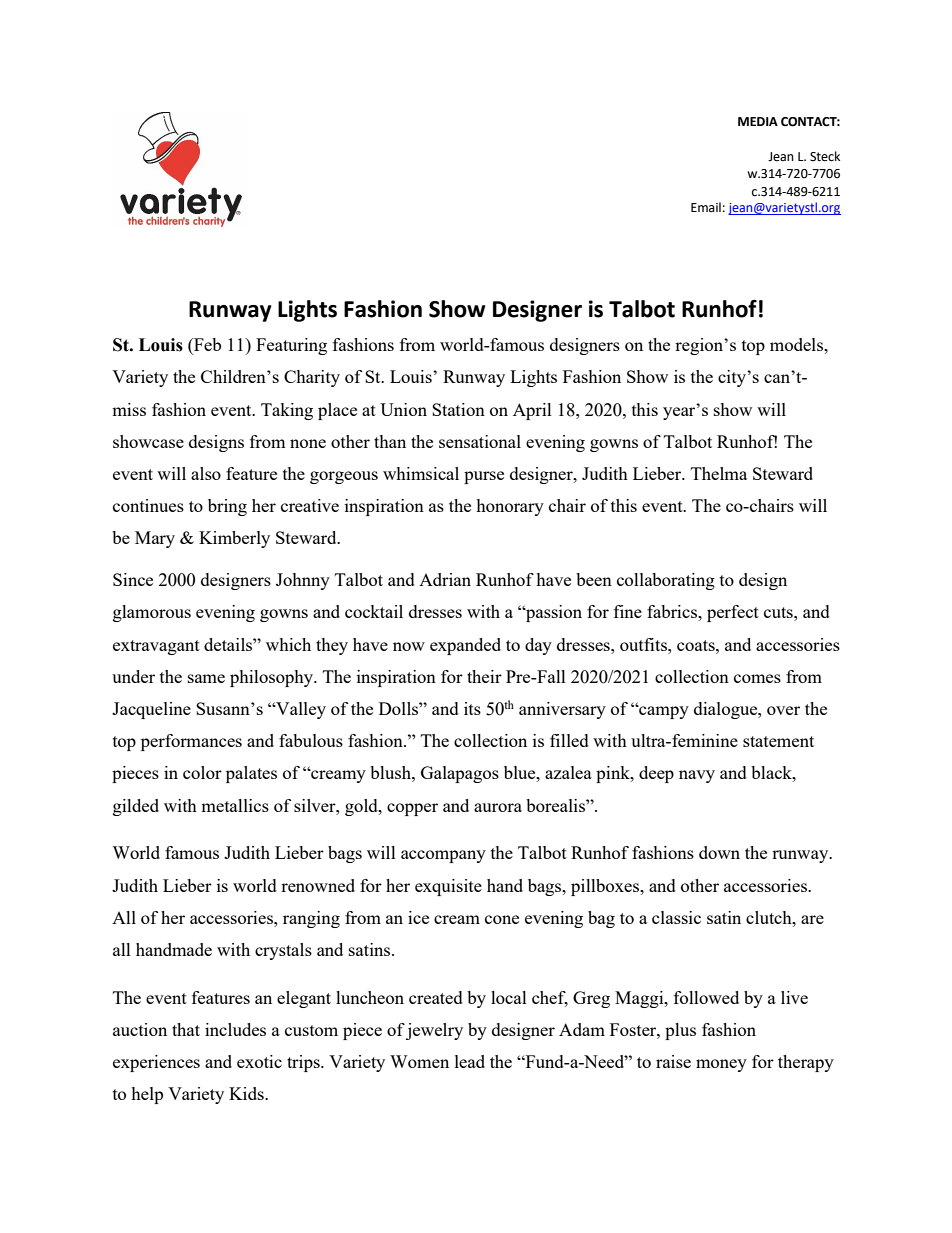 The height and width of the screenshot is (1233, 952). Describe the element at coordinates (206, 346) in the screenshot. I see `Feb` at that location.
